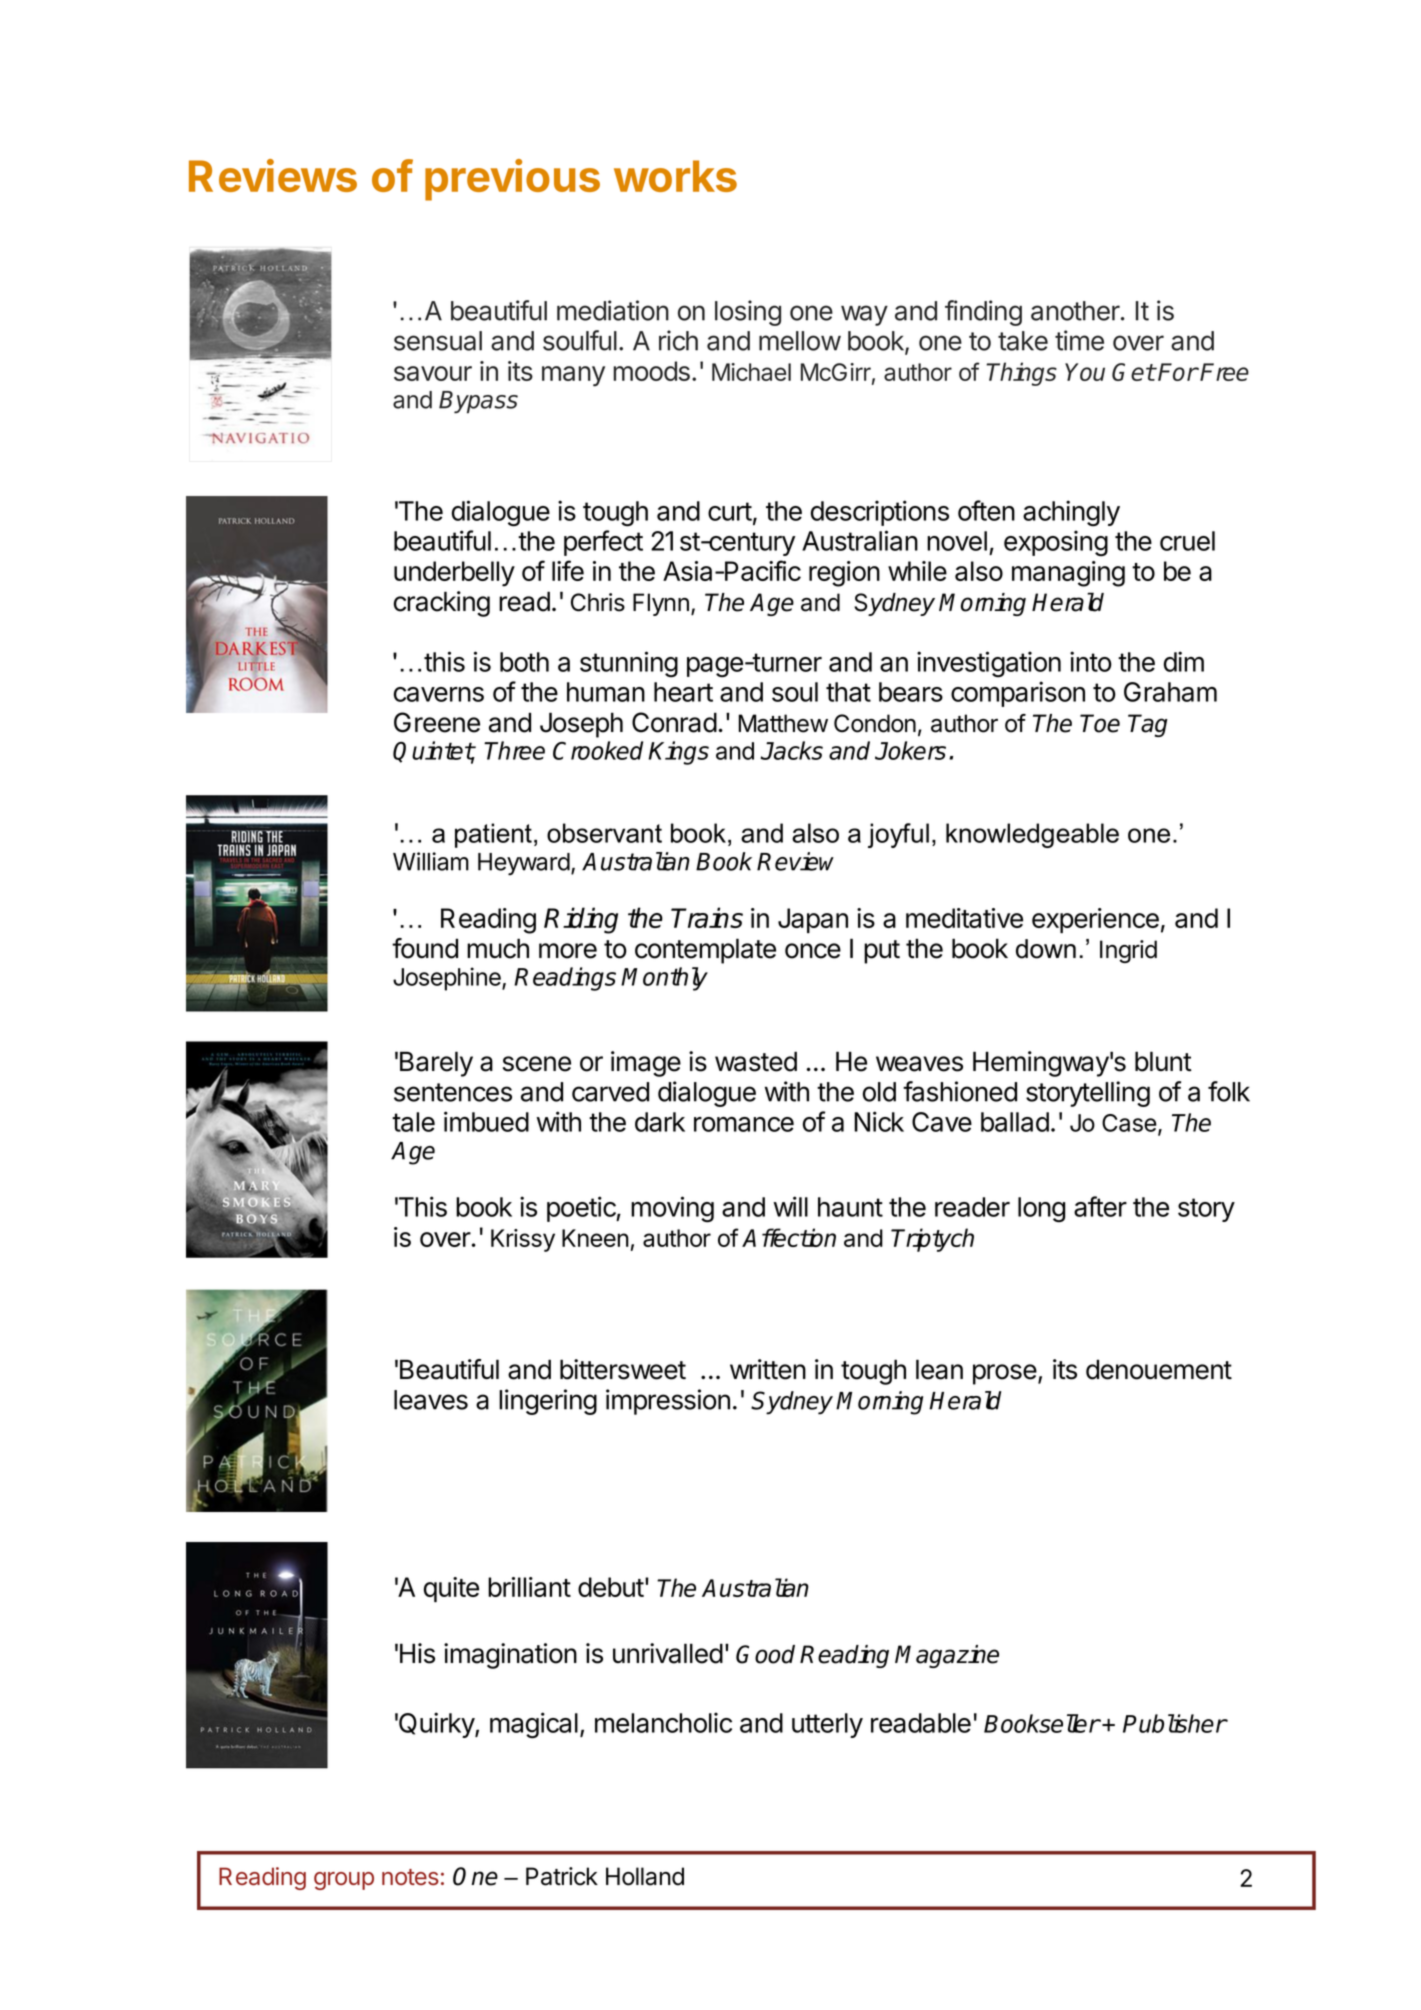  Describe the element at coordinates (442, 604) in the image. I see `cracking` at that location.
